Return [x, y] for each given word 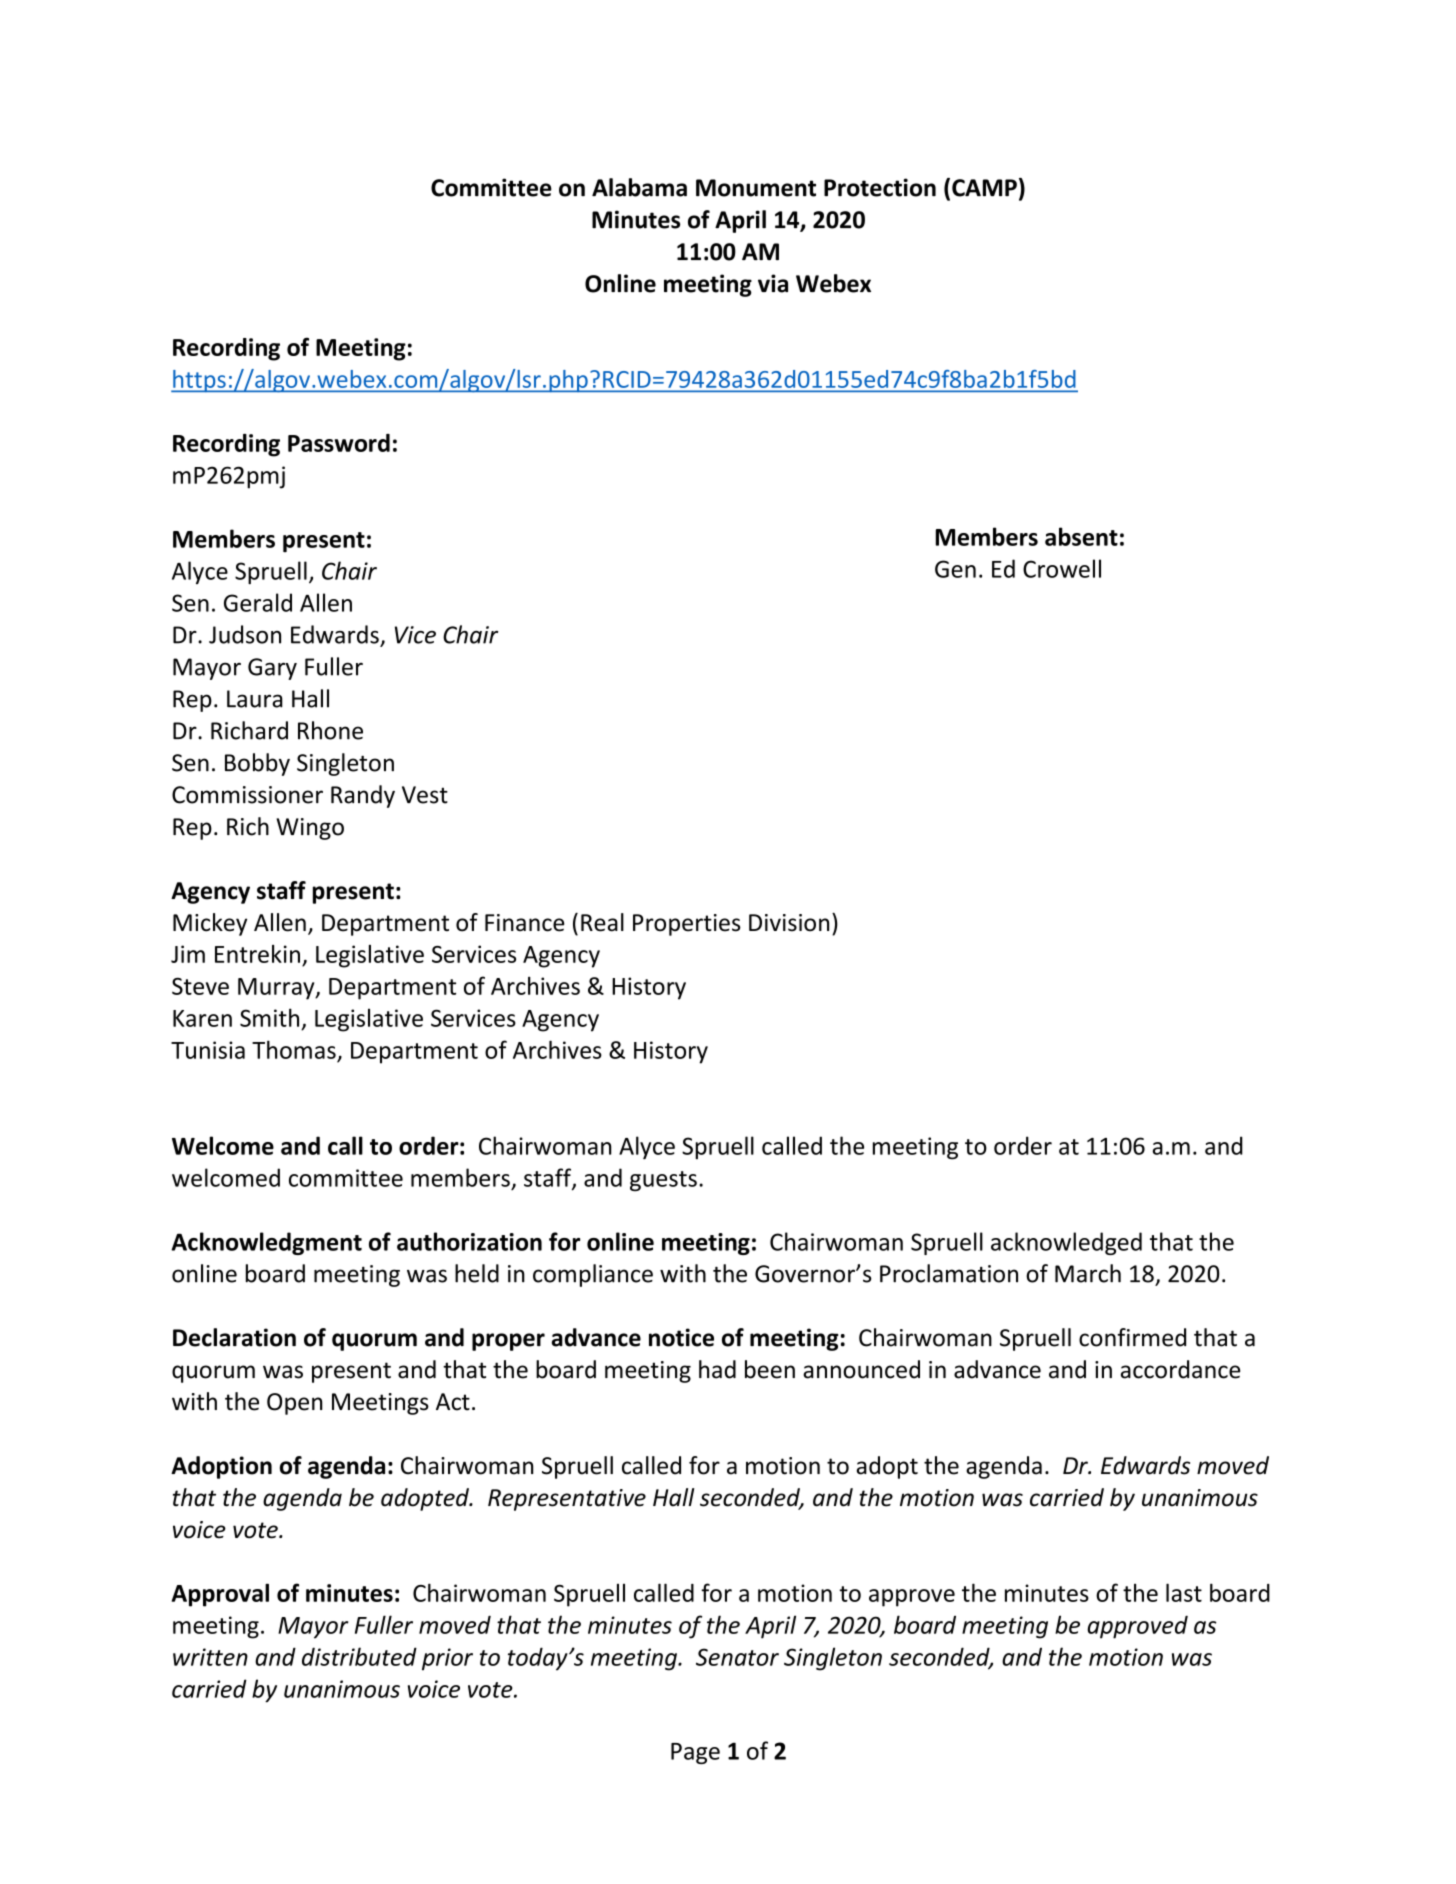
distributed [359, 1656]
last [1184, 1592]
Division [789, 923]
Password [339, 443]
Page [695, 1753]
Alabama [639, 187]
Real [602, 922]
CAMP [984, 188]
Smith [269, 1017]
